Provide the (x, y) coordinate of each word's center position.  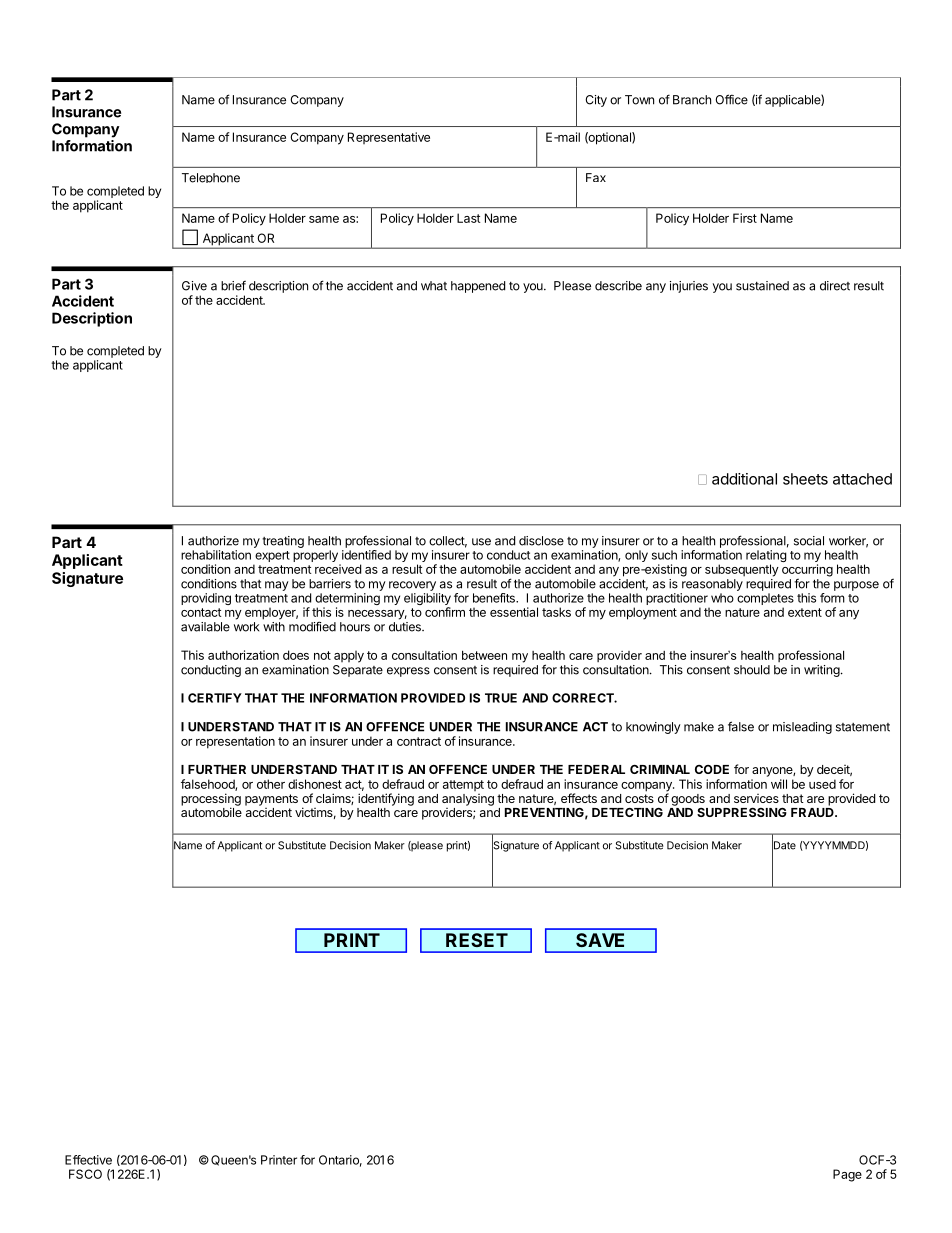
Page (847, 1175)
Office (731, 99)
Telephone (211, 178)
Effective (88, 1160)
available (205, 627)
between (484, 655)
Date (784, 845)
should (752, 670)
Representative (389, 138)
